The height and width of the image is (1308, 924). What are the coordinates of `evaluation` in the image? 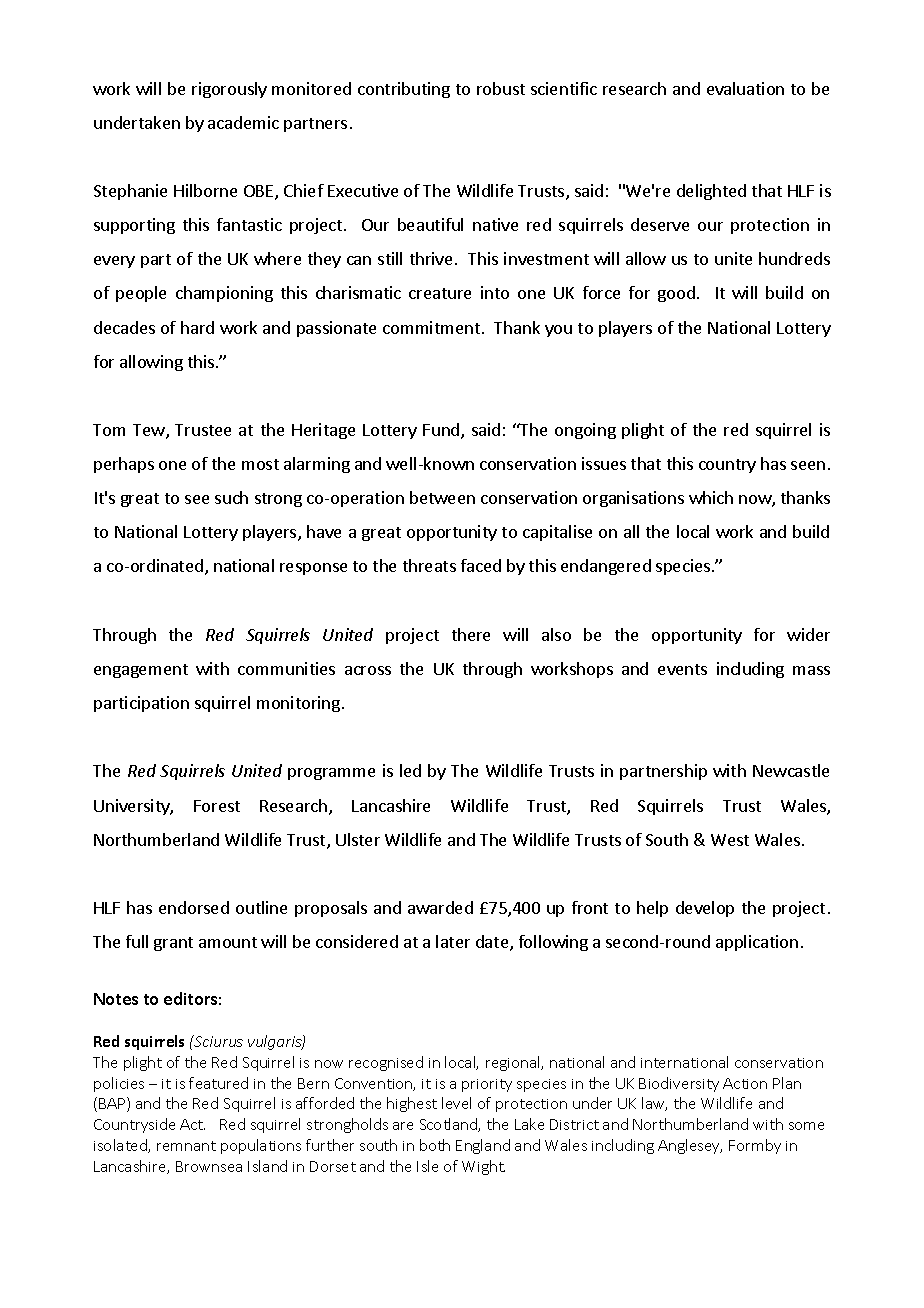 It's located at (745, 88).
